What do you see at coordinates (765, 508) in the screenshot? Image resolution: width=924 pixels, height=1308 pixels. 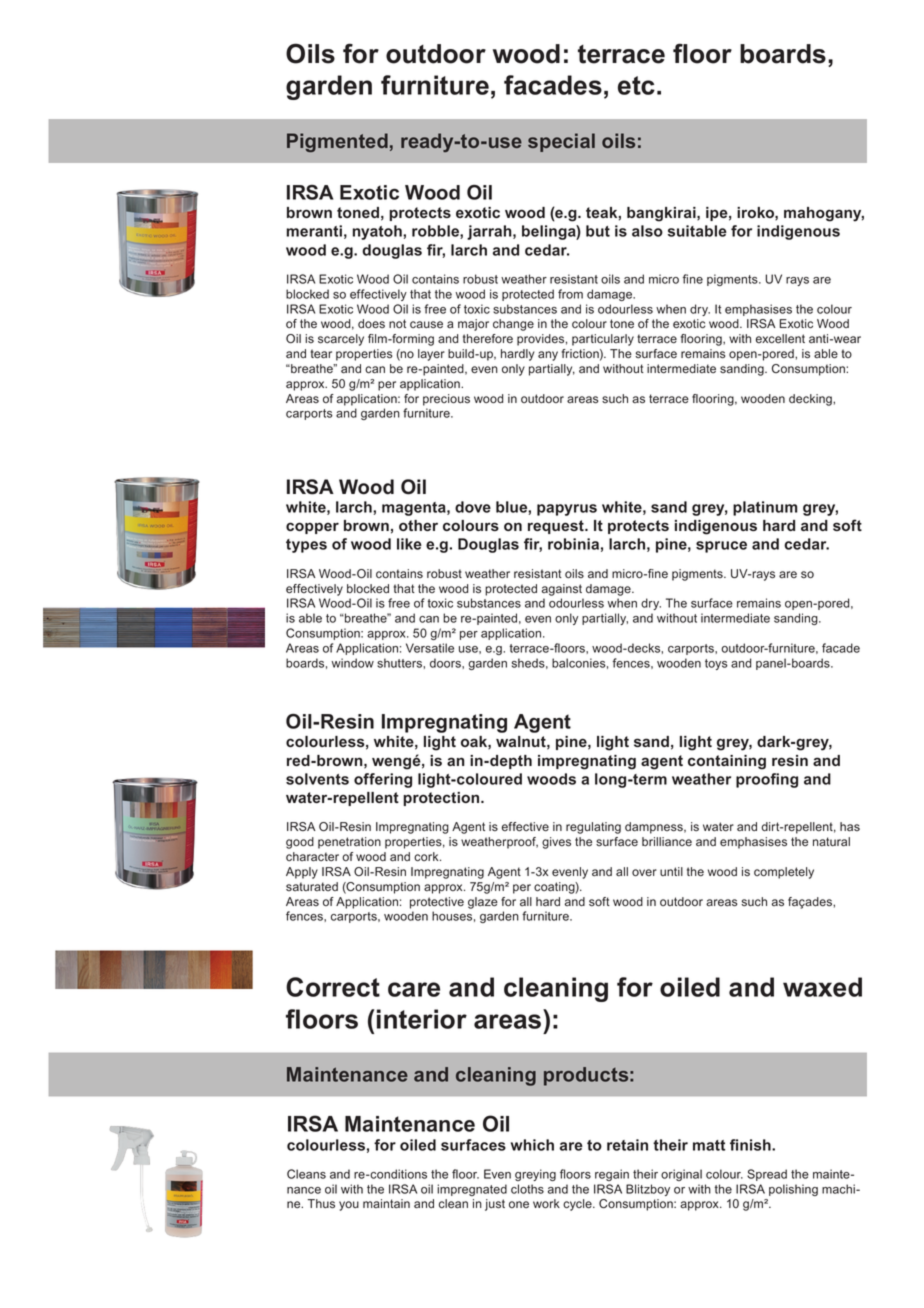 I see `platinum` at bounding box center [765, 508].
